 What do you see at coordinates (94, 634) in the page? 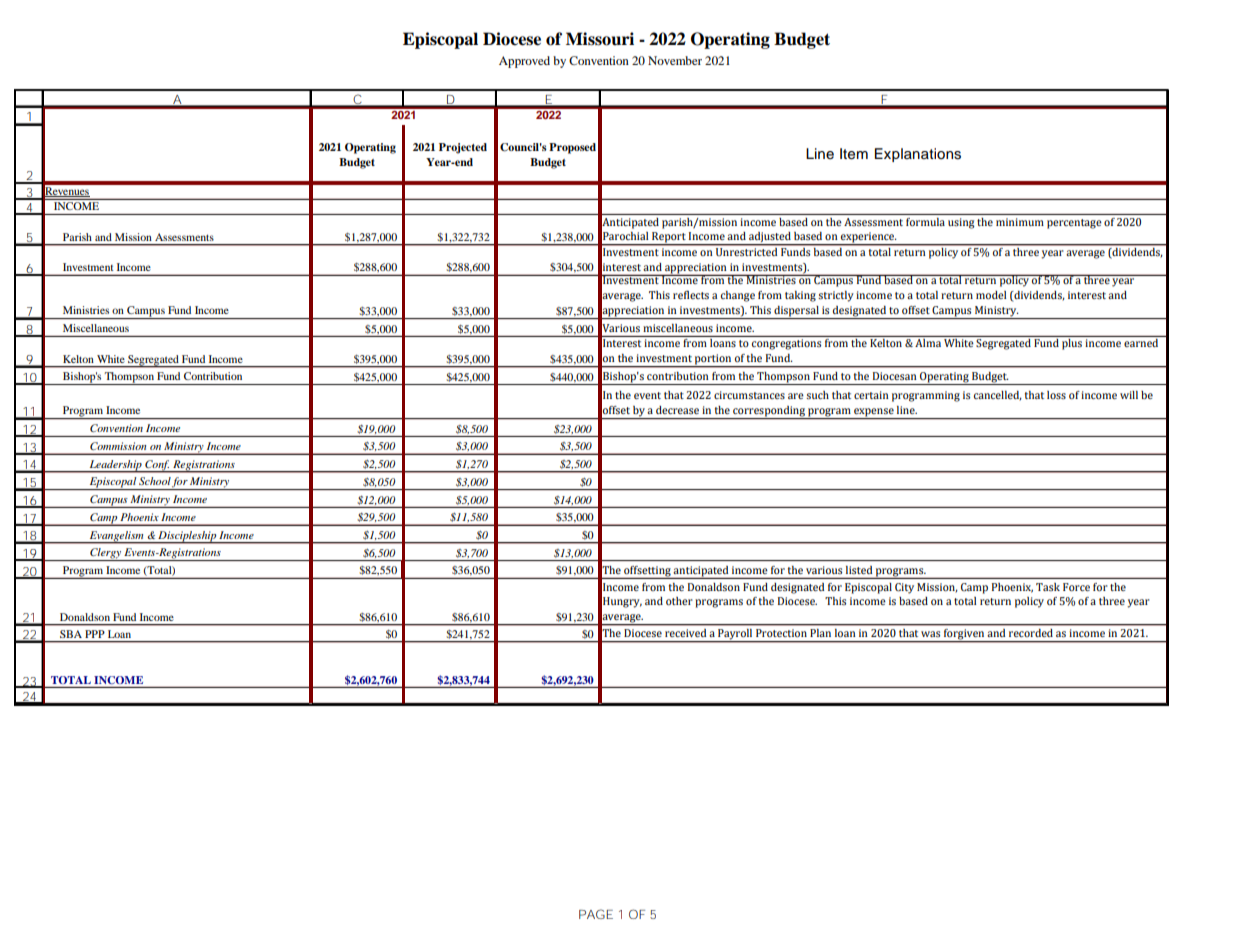
I see `PPP` at bounding box center [94, 634].
